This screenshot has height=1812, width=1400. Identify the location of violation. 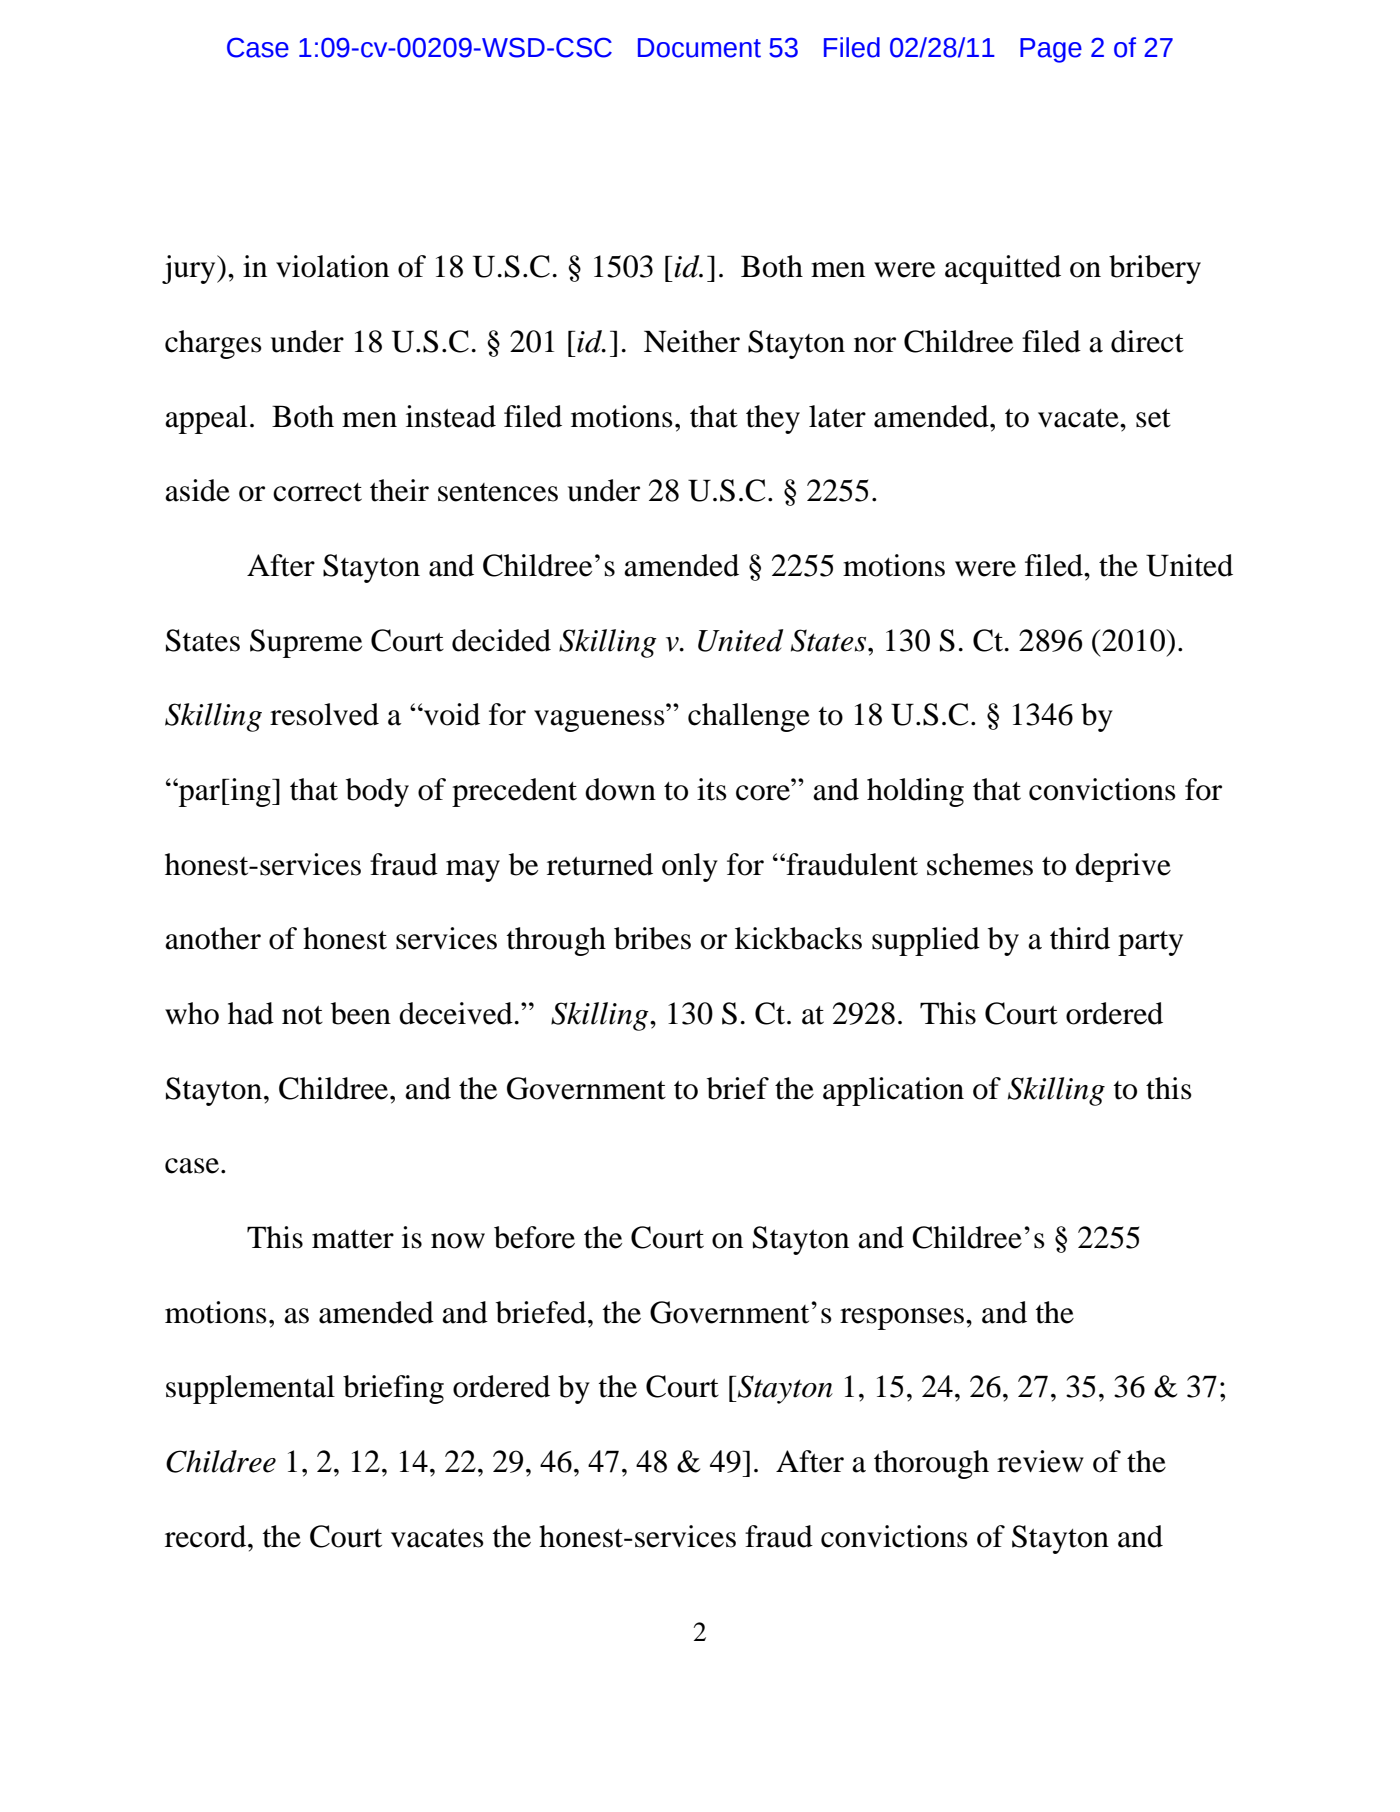
(332, 266).
